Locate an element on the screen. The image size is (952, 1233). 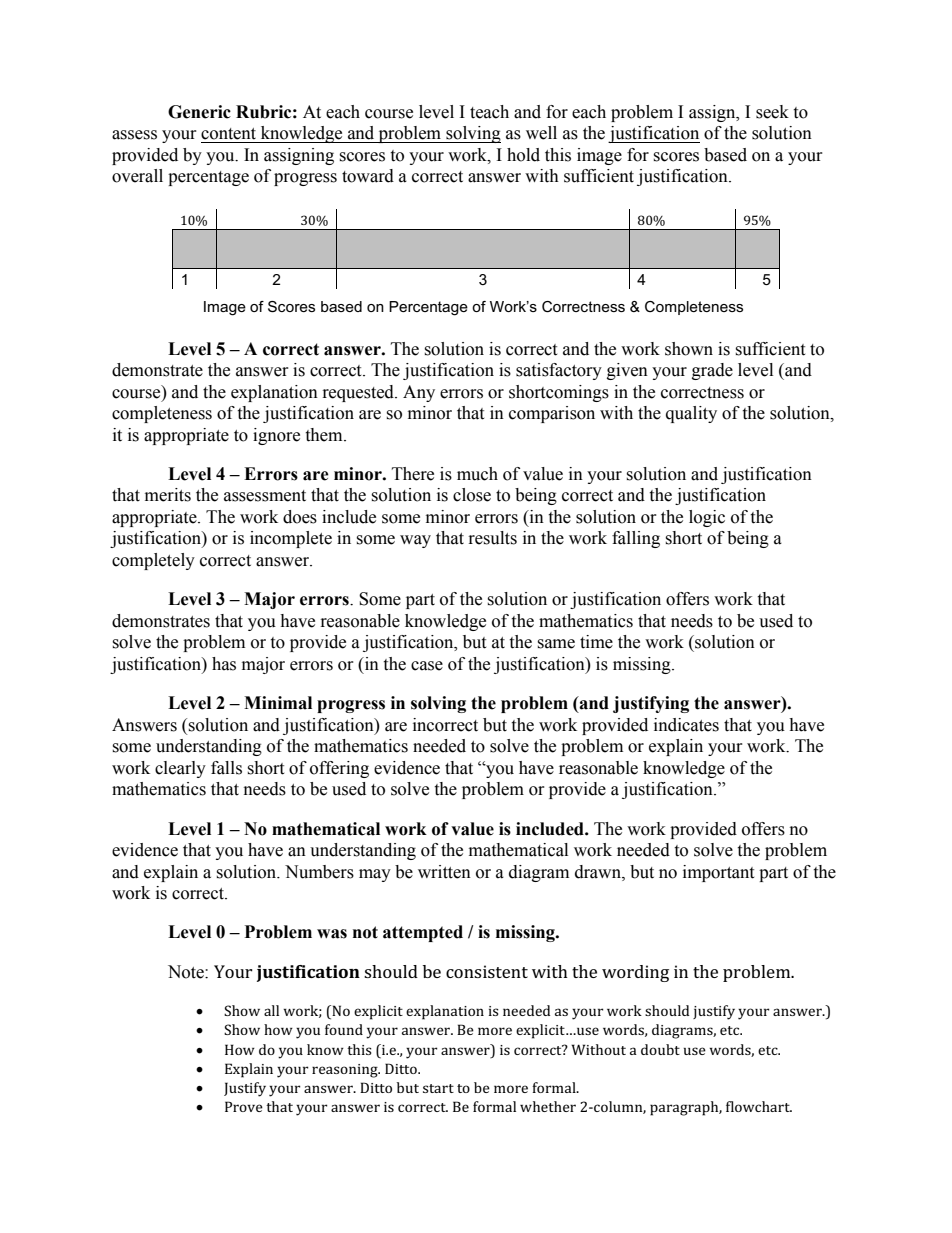
written is located at coordinates (444, 872).
